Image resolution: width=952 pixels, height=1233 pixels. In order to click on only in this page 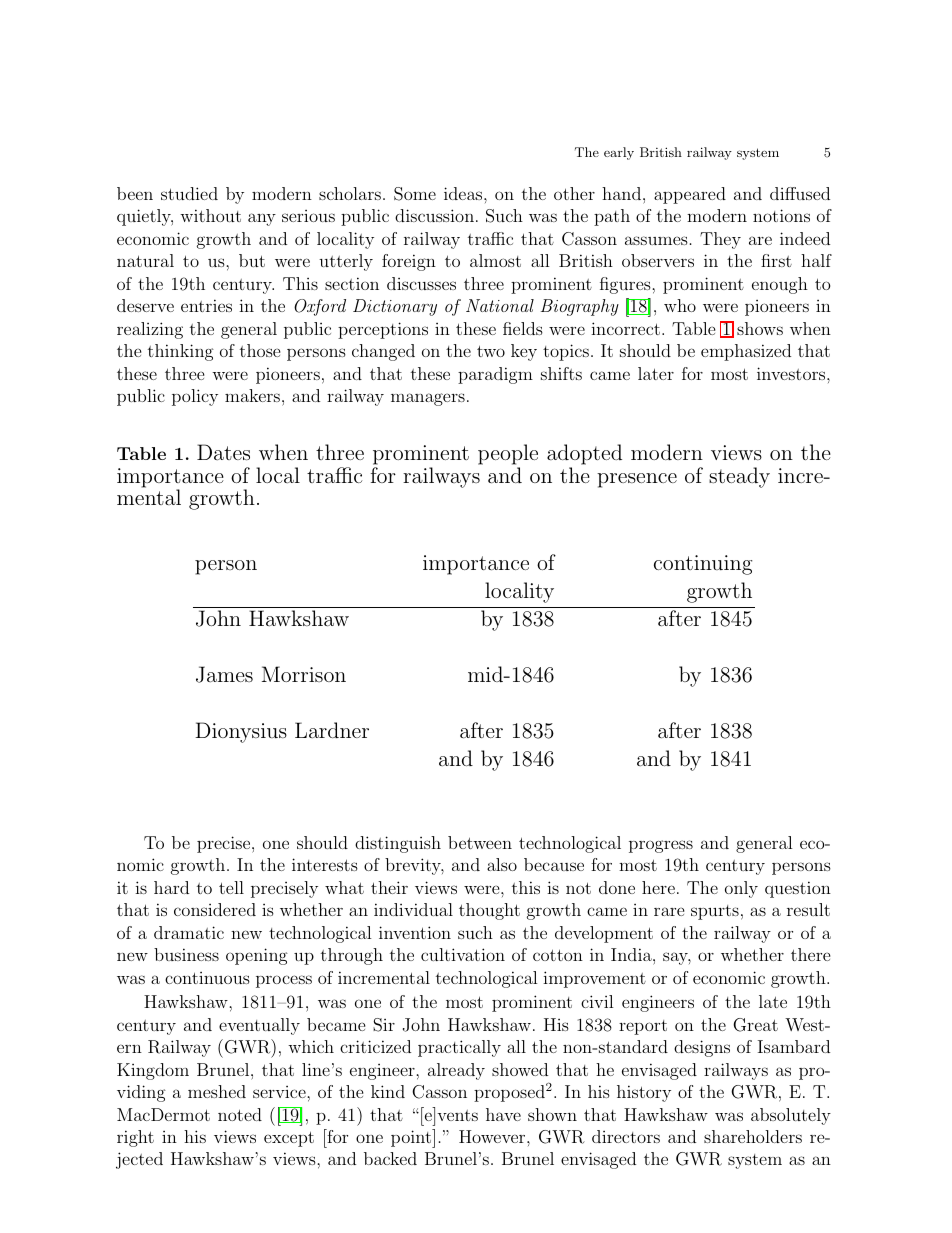, I will do `click(741, 889)`.
